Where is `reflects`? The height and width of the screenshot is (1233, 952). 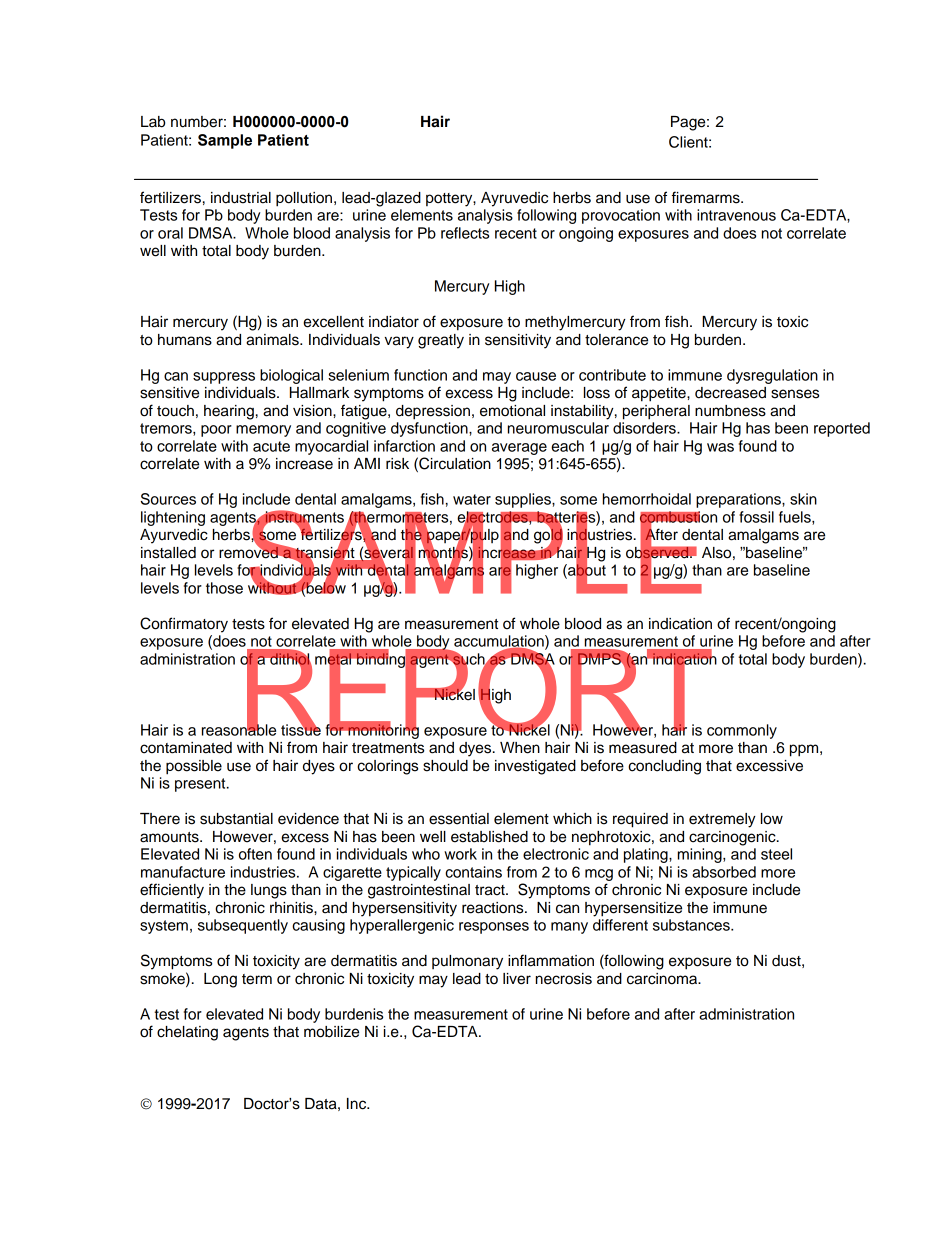 reflects is located at coordinates (465, 233).
